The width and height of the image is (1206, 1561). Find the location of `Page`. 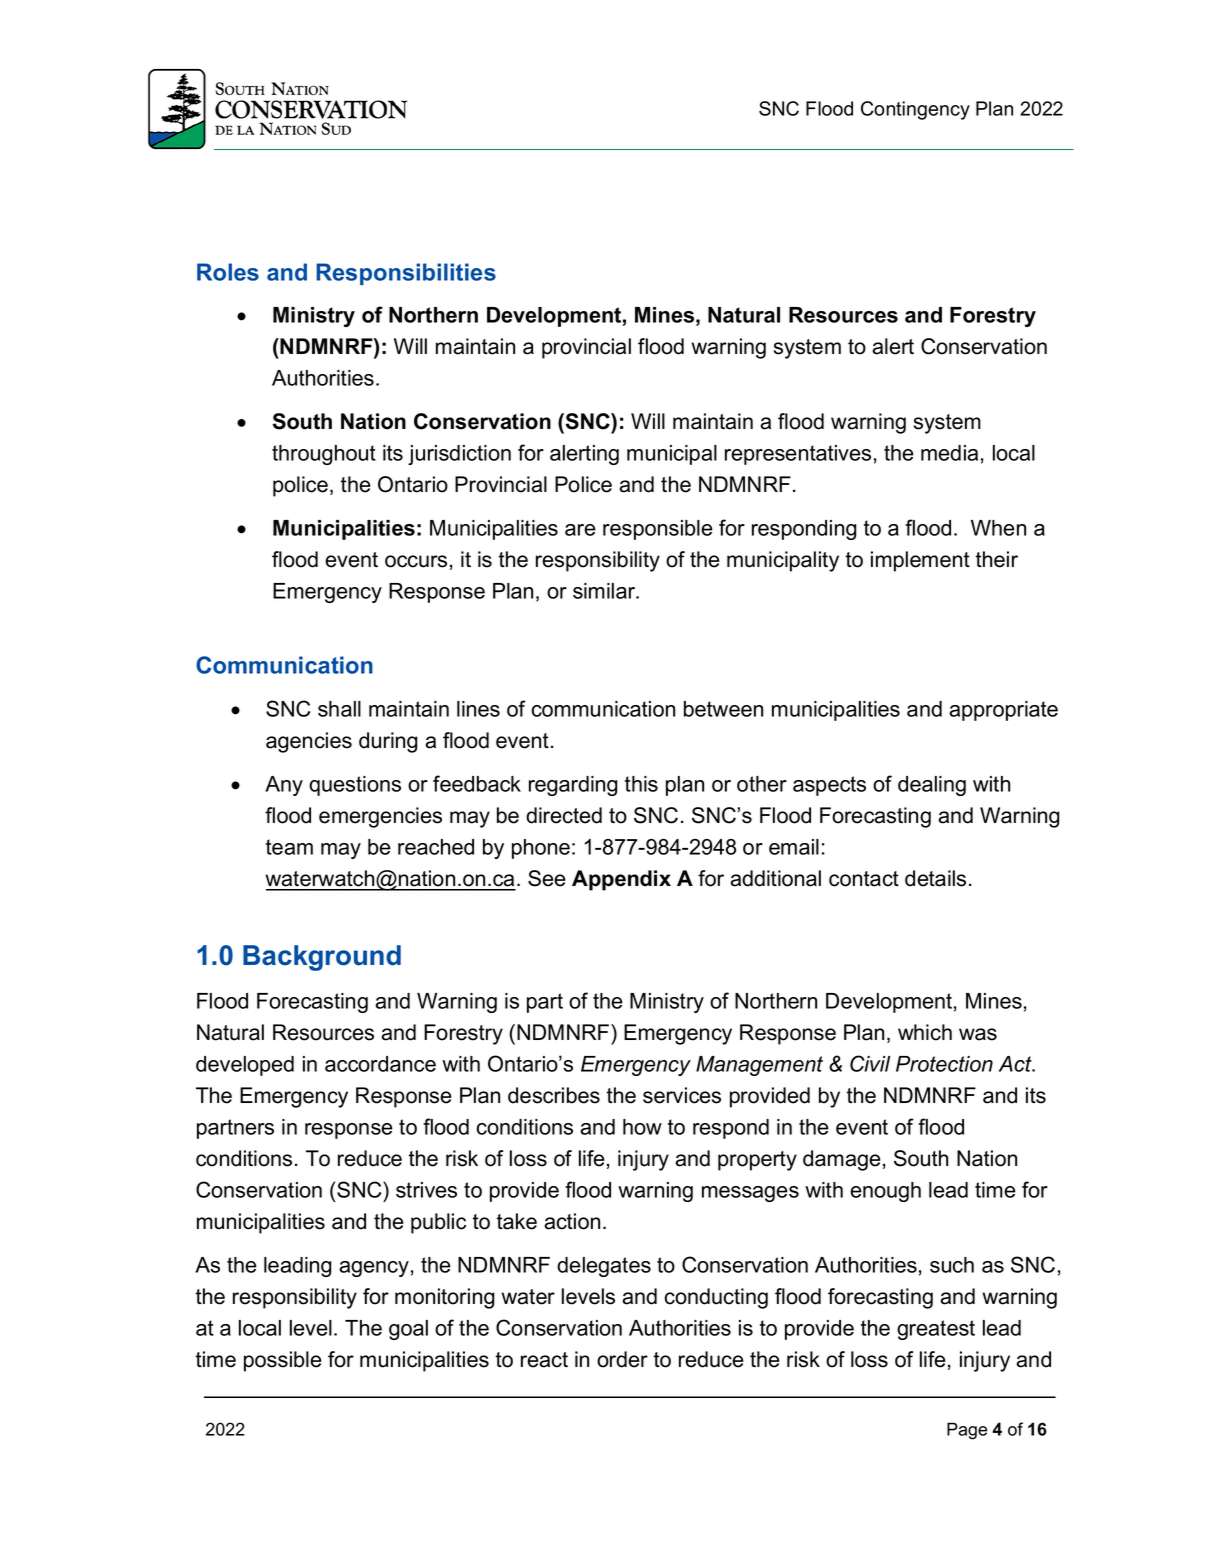

Page is located at coordinates (967, 1431).
